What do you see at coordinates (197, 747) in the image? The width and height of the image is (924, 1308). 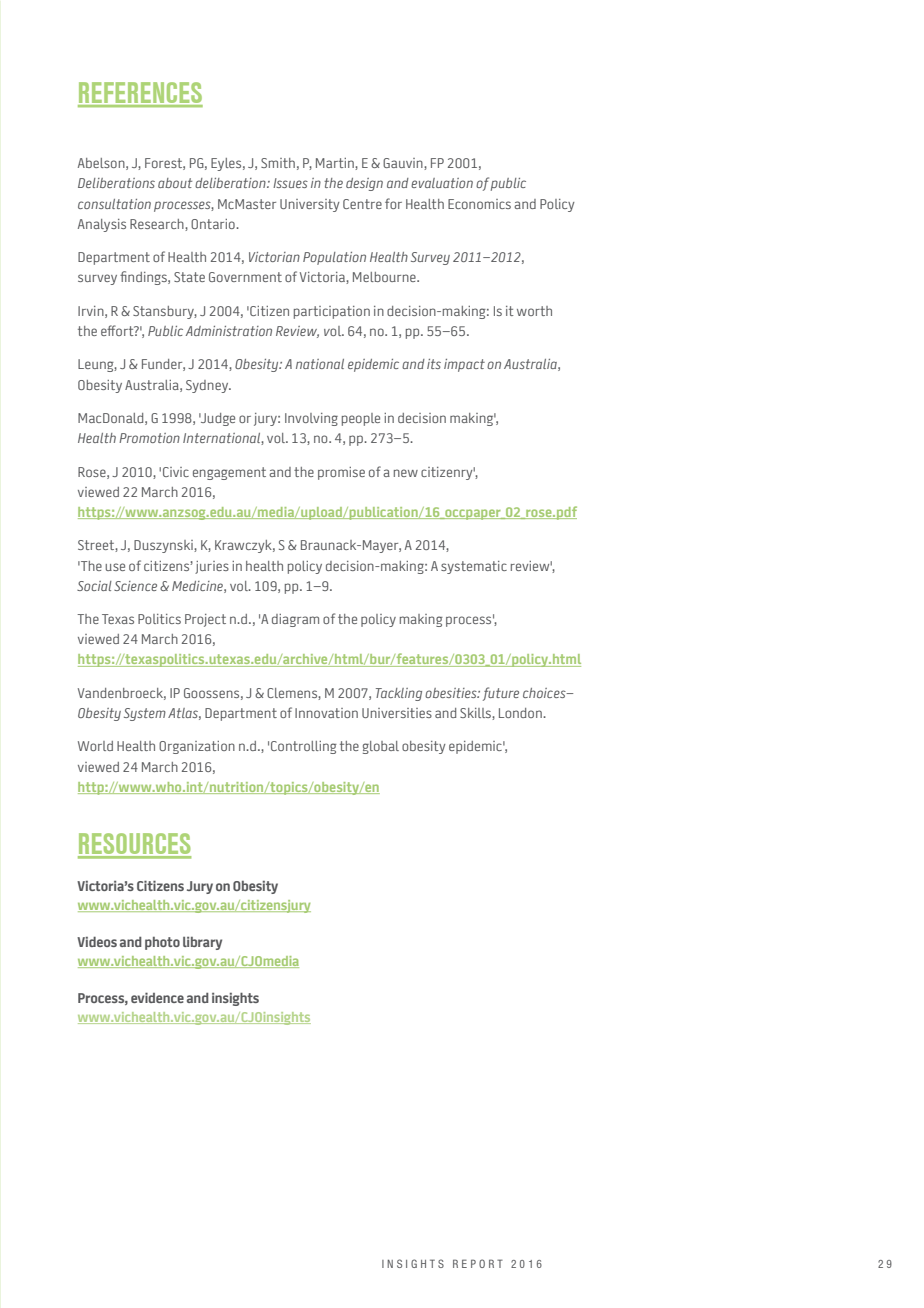 I see `Organization` at bounding box center [197, 747].
